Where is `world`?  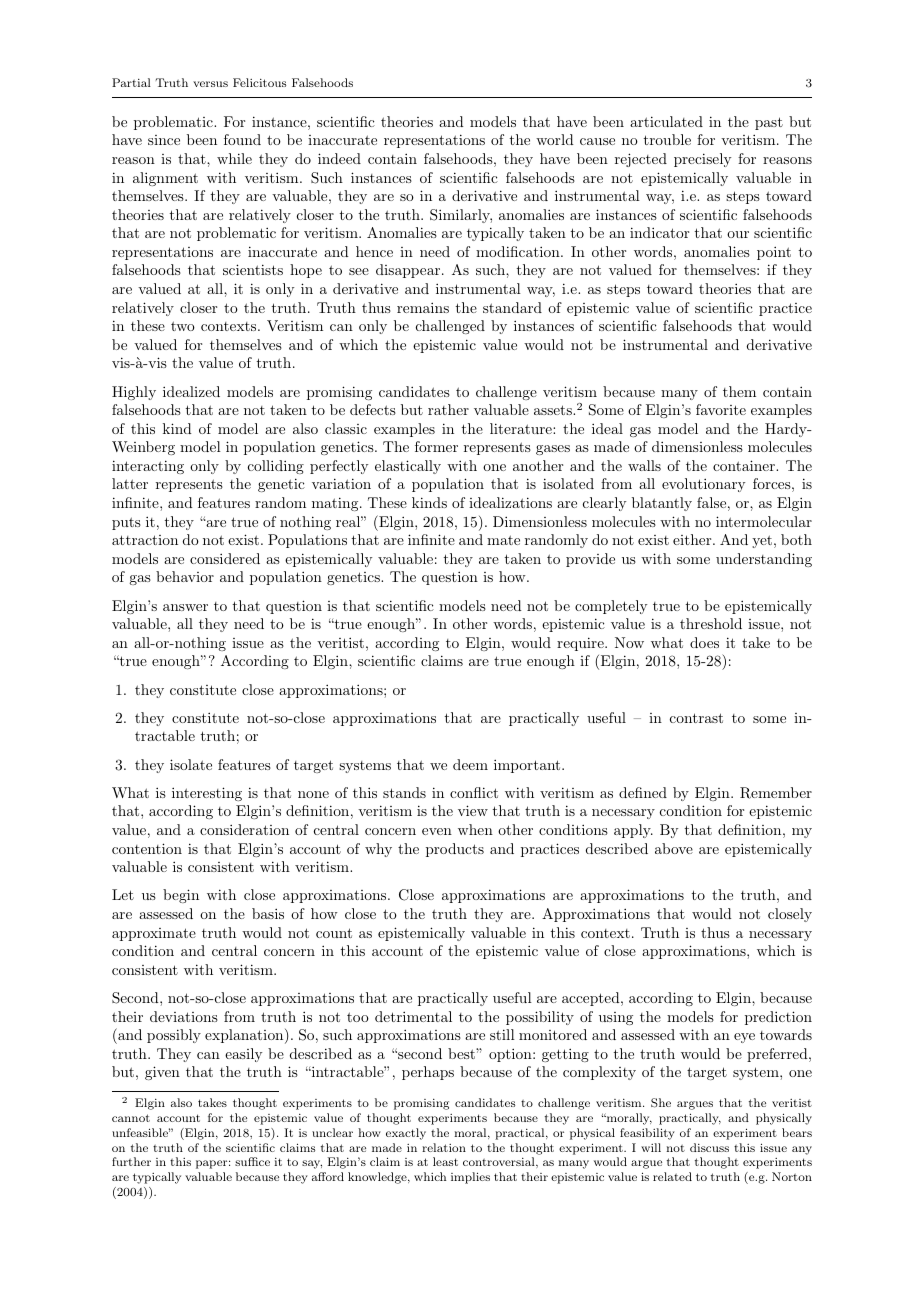 world is located at coordinates (555, 139).
